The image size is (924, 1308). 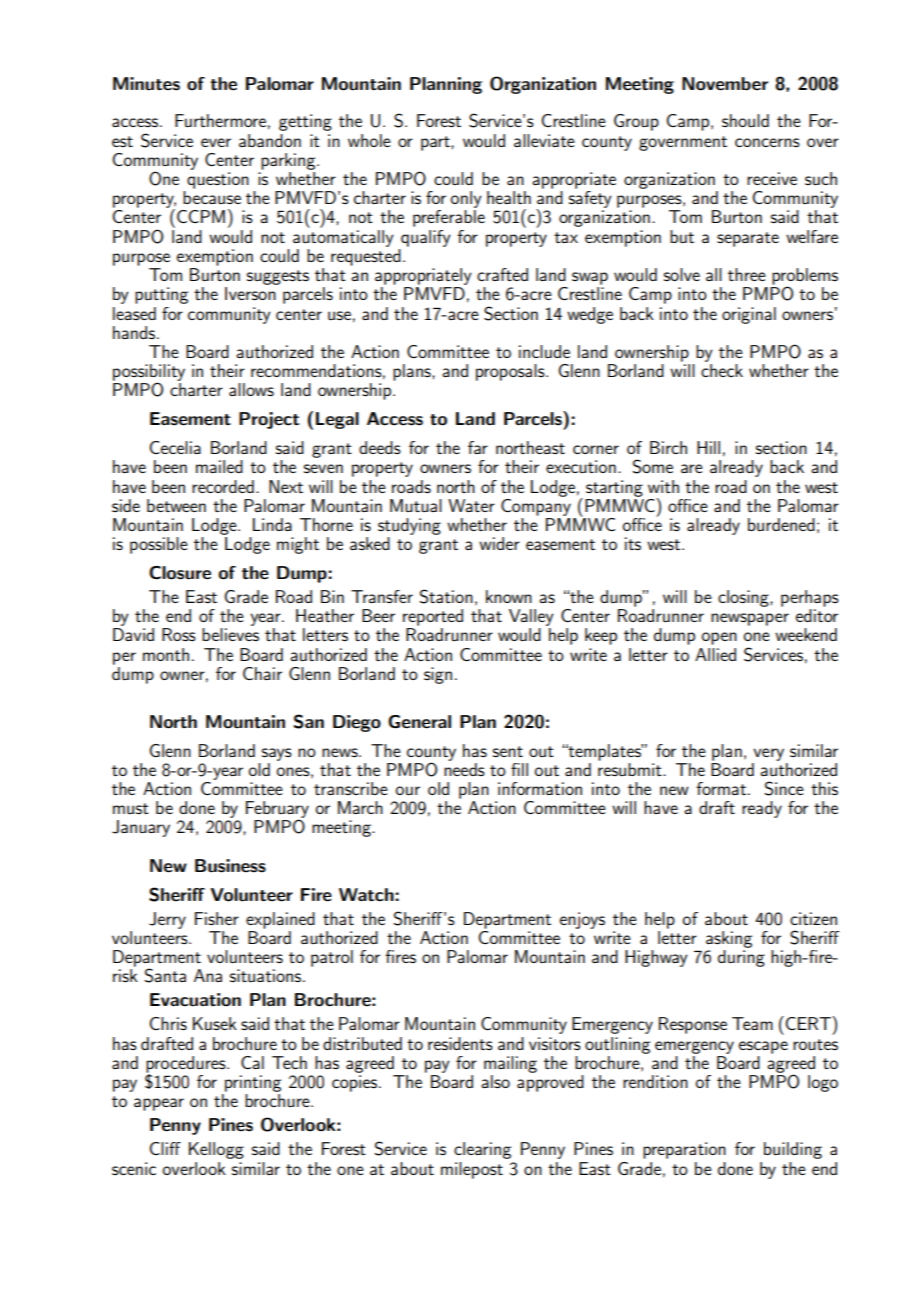 I want to click on says, so click(x=277, y=754).
